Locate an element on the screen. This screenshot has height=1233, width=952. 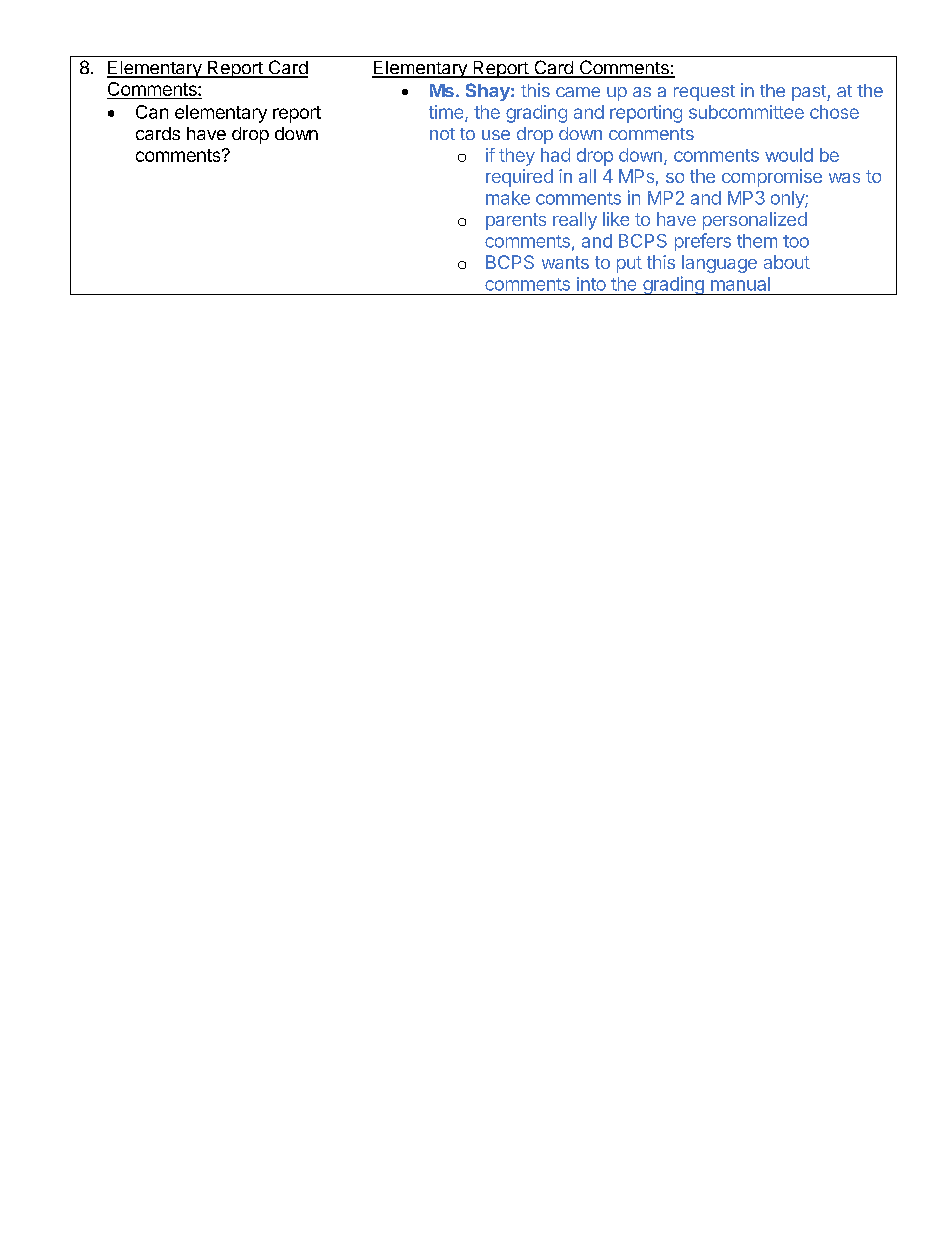
came is located at coordinates (578, 92).
